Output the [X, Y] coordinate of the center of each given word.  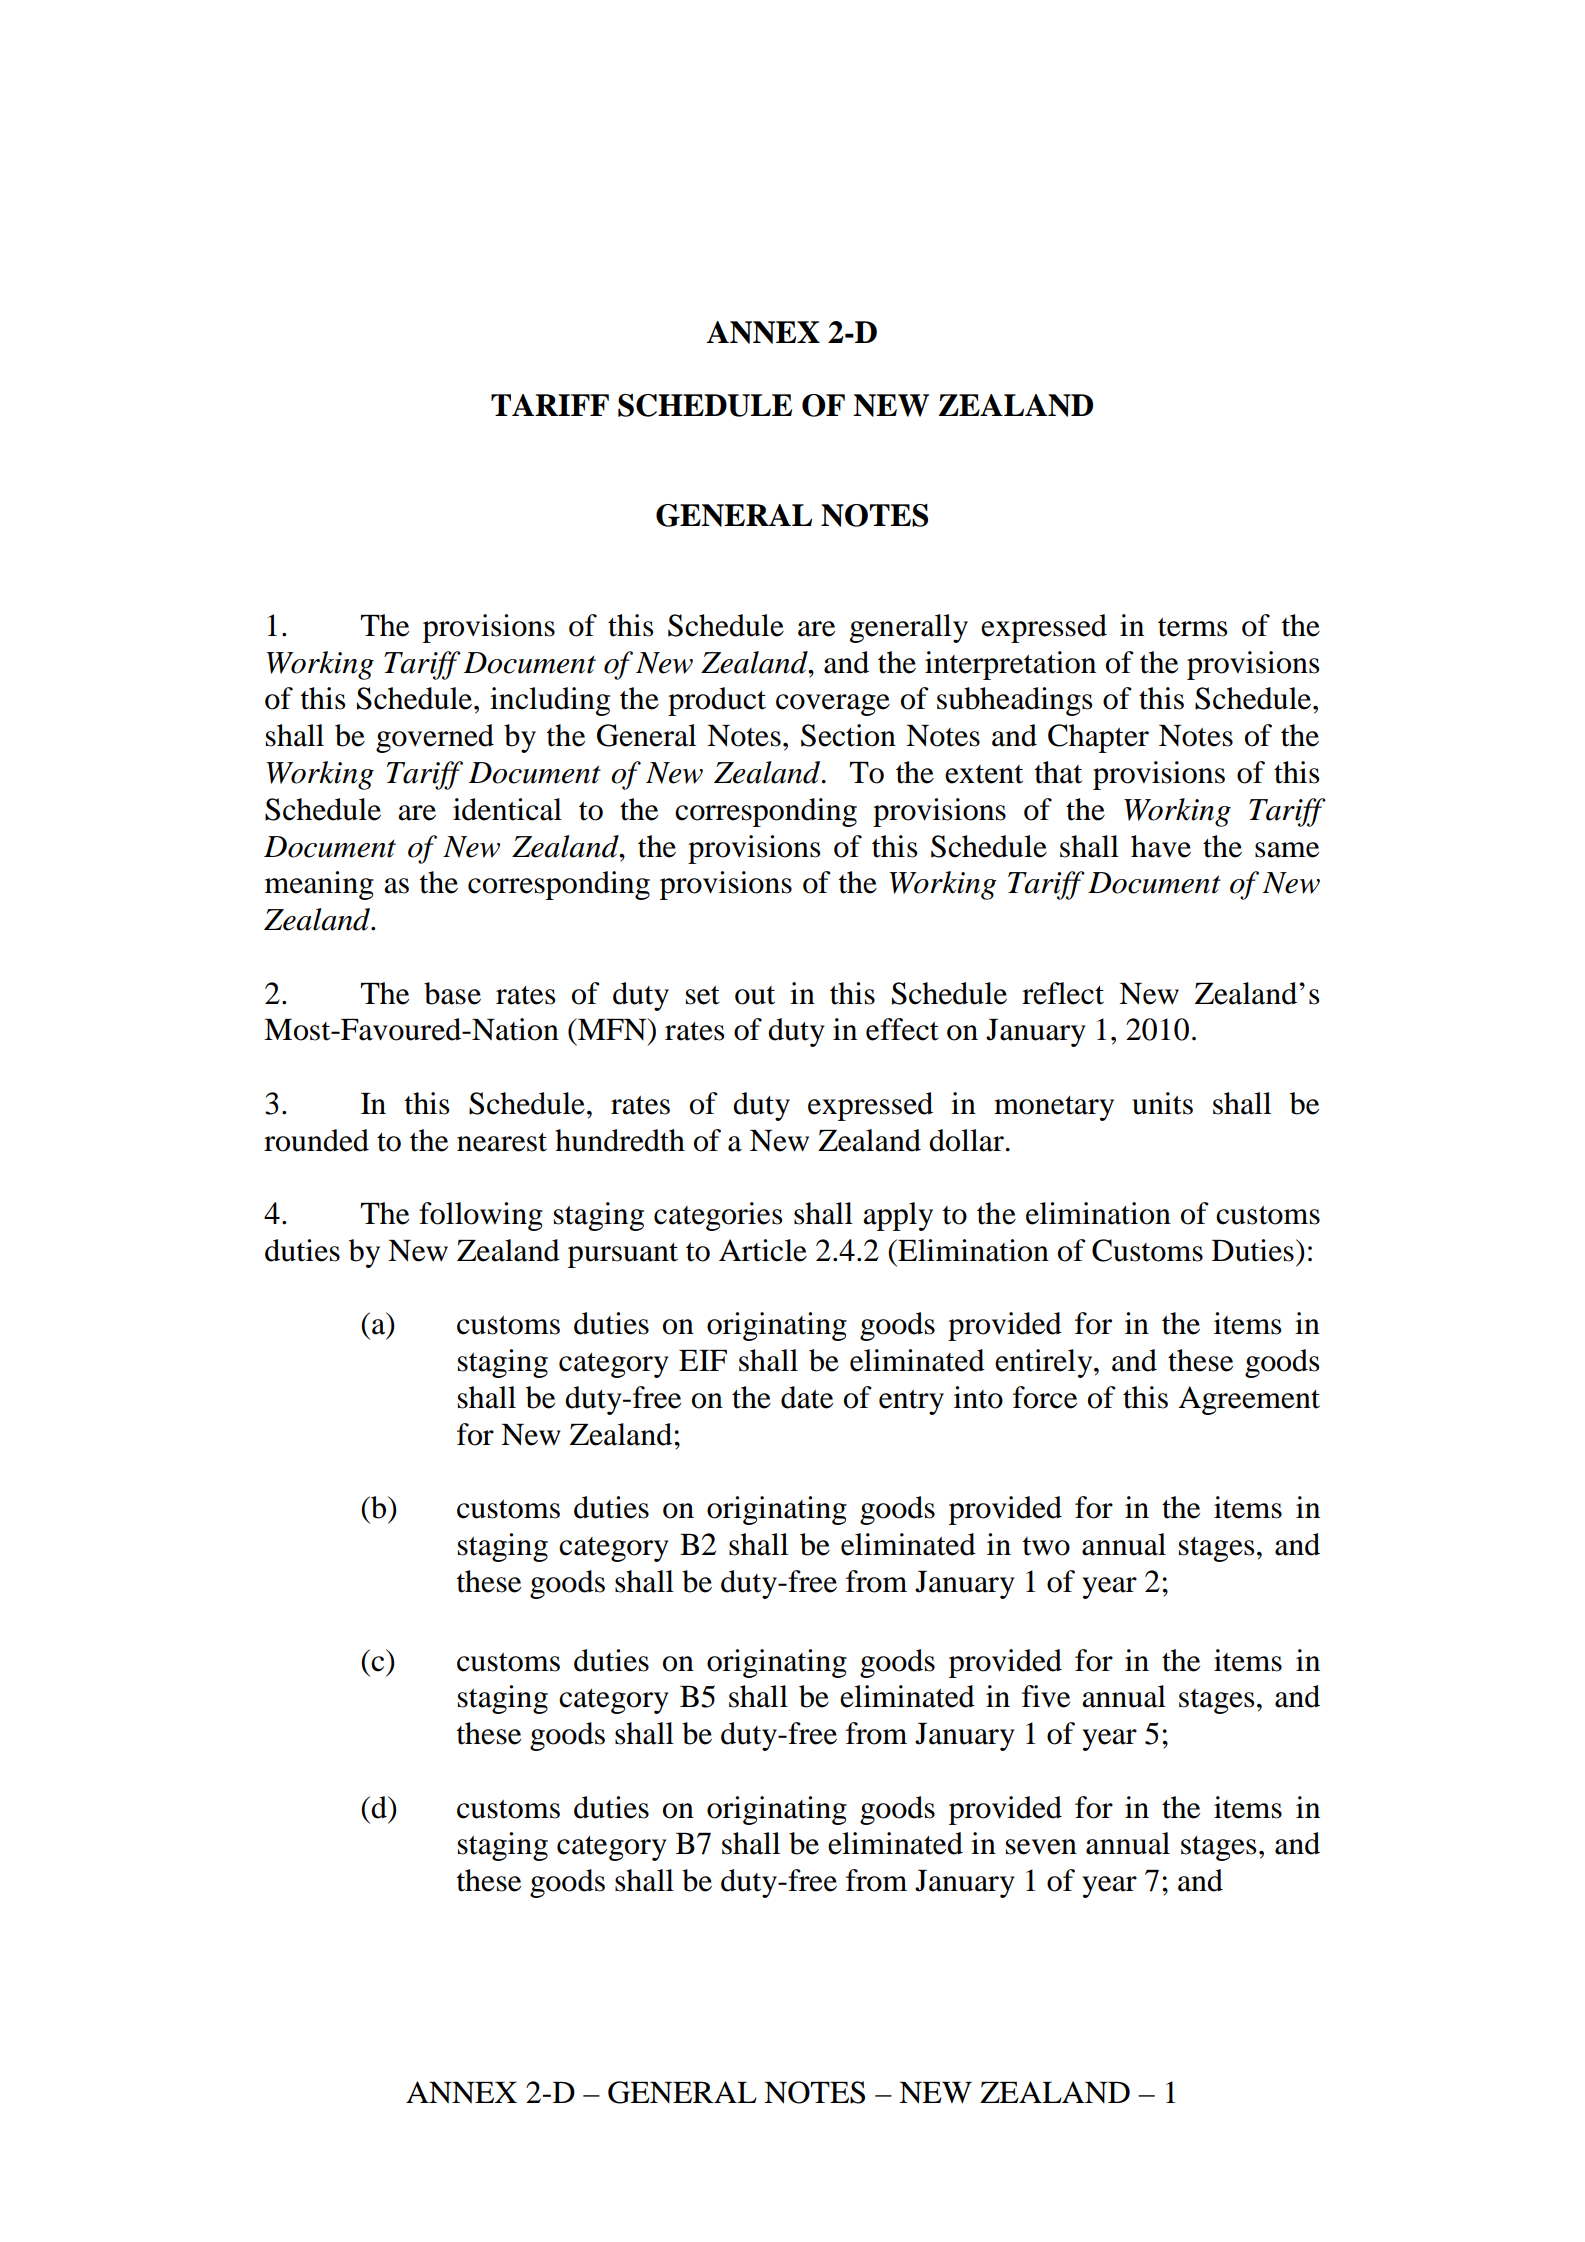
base [452, 993]
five [1046, 1696]
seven [1041, 1847]
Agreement [1249, 1400]
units [1162, 1103]
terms [1192, 627]
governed [435, 738]
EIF [703, 1360]
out [755, 995]
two [1046, 1546]
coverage [833, 705]
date [807, 1397]
